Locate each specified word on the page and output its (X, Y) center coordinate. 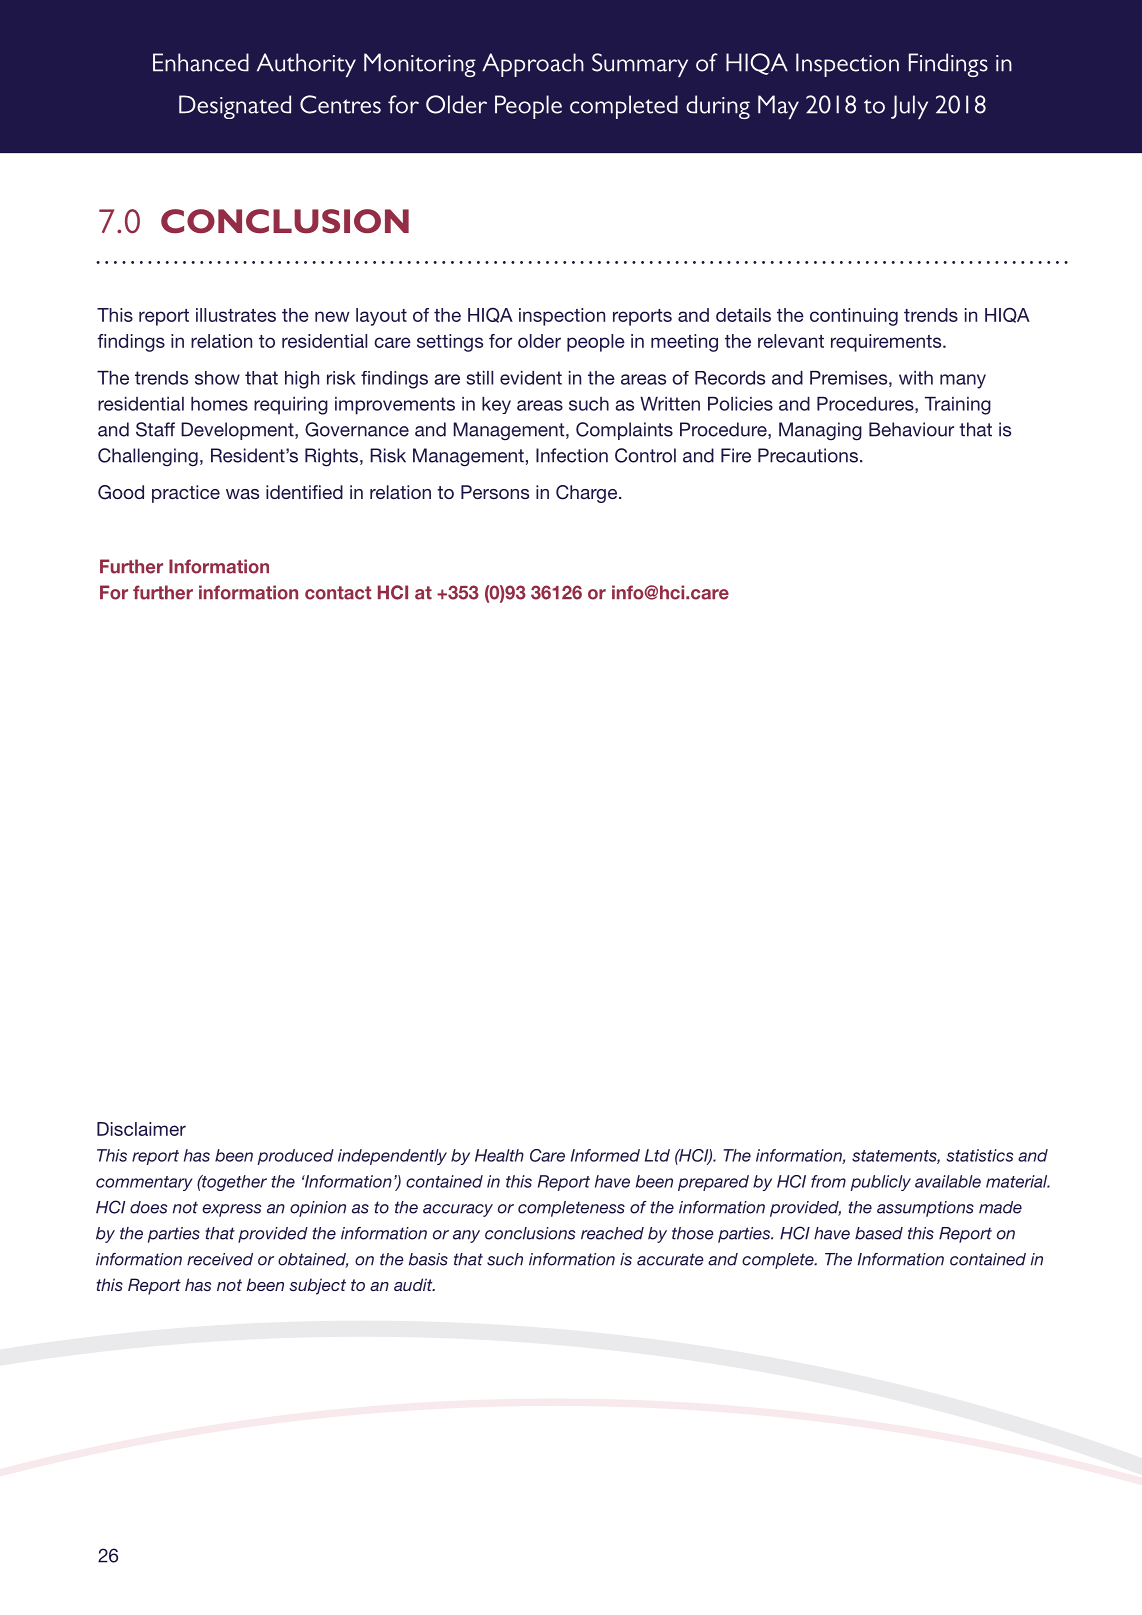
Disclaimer (141, 1129)
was (242, 494)
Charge (588, 494)
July (909, 107)
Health (499, 1155)
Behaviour (911, 429)
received (220, 1259)
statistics (979, 1155)
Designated (235, 107)
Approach (533, 65)
